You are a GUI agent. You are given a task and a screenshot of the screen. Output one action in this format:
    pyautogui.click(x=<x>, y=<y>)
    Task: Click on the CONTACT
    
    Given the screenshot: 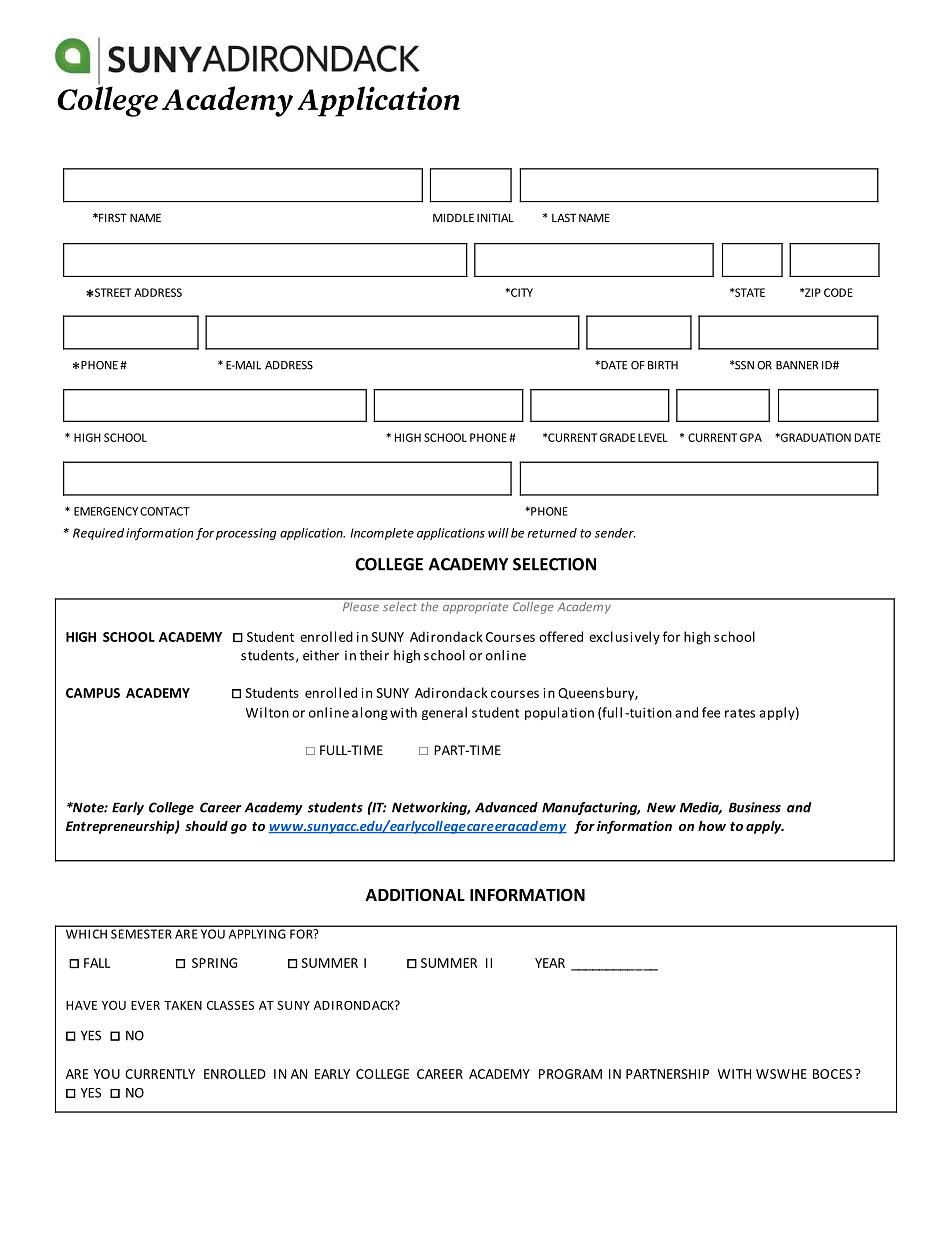 What is the action you would take?
    pyautogui.click(x=165, y=511)
